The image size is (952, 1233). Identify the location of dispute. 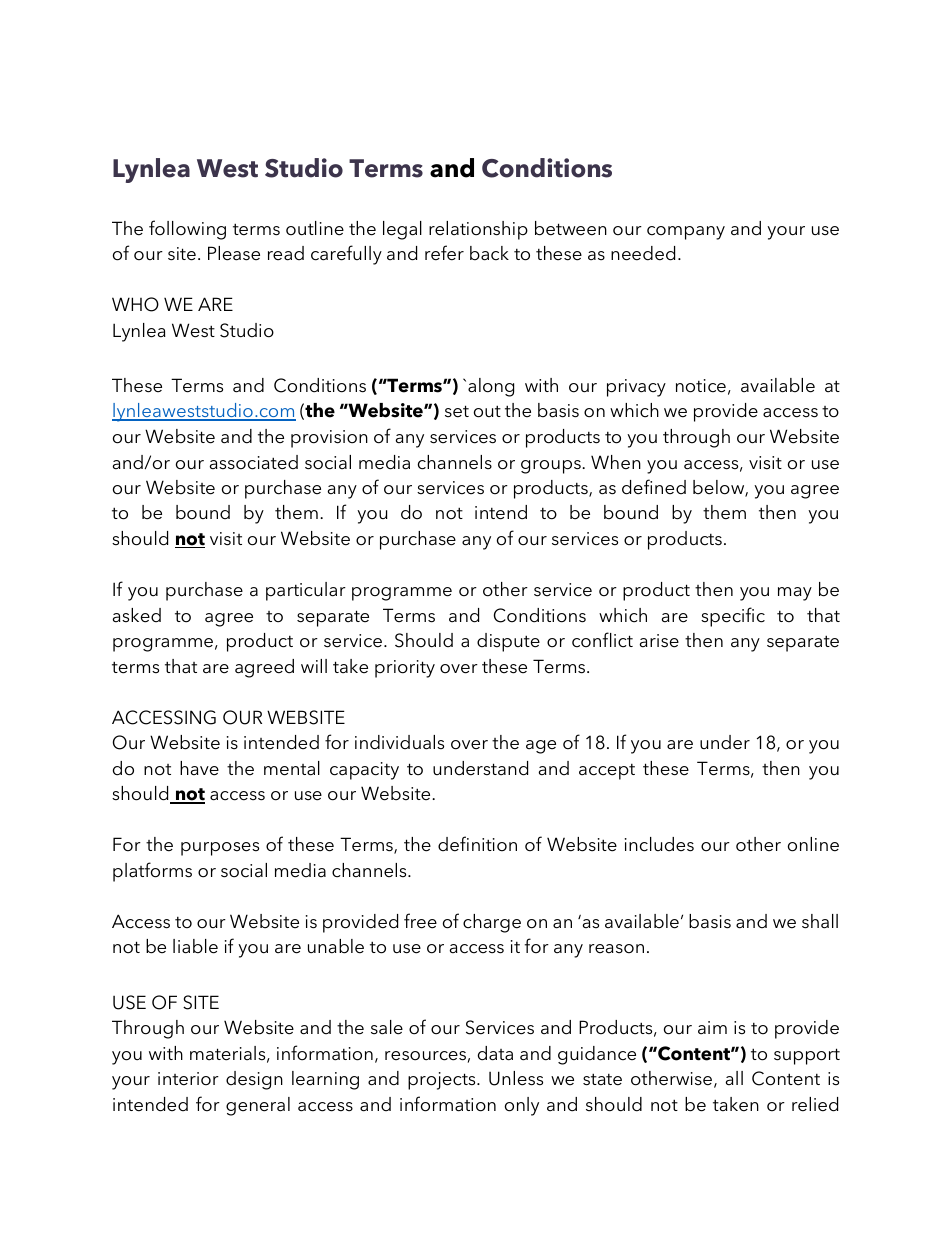
(508, 642).
